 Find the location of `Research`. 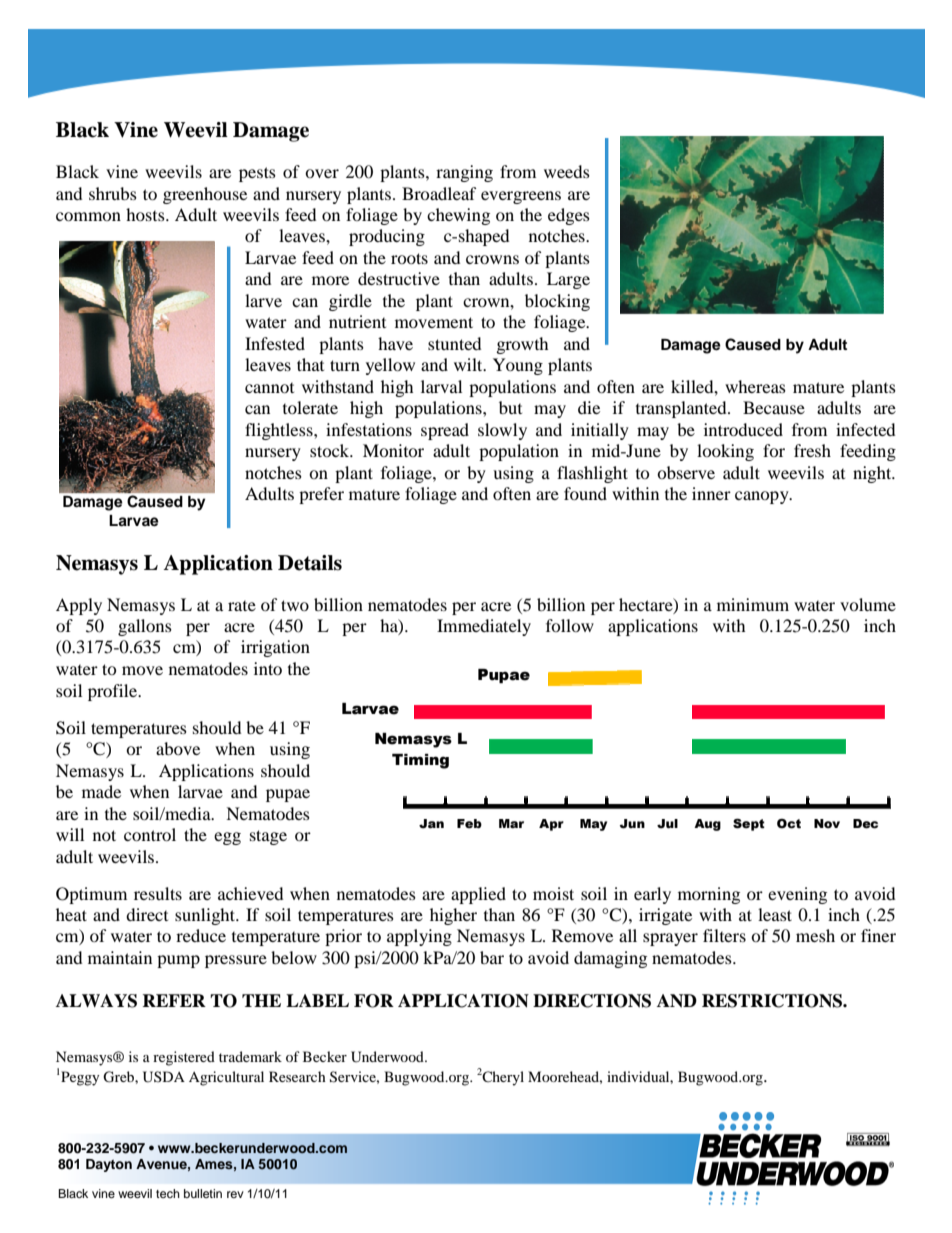

Research is located at coordinates (297, 1076).
